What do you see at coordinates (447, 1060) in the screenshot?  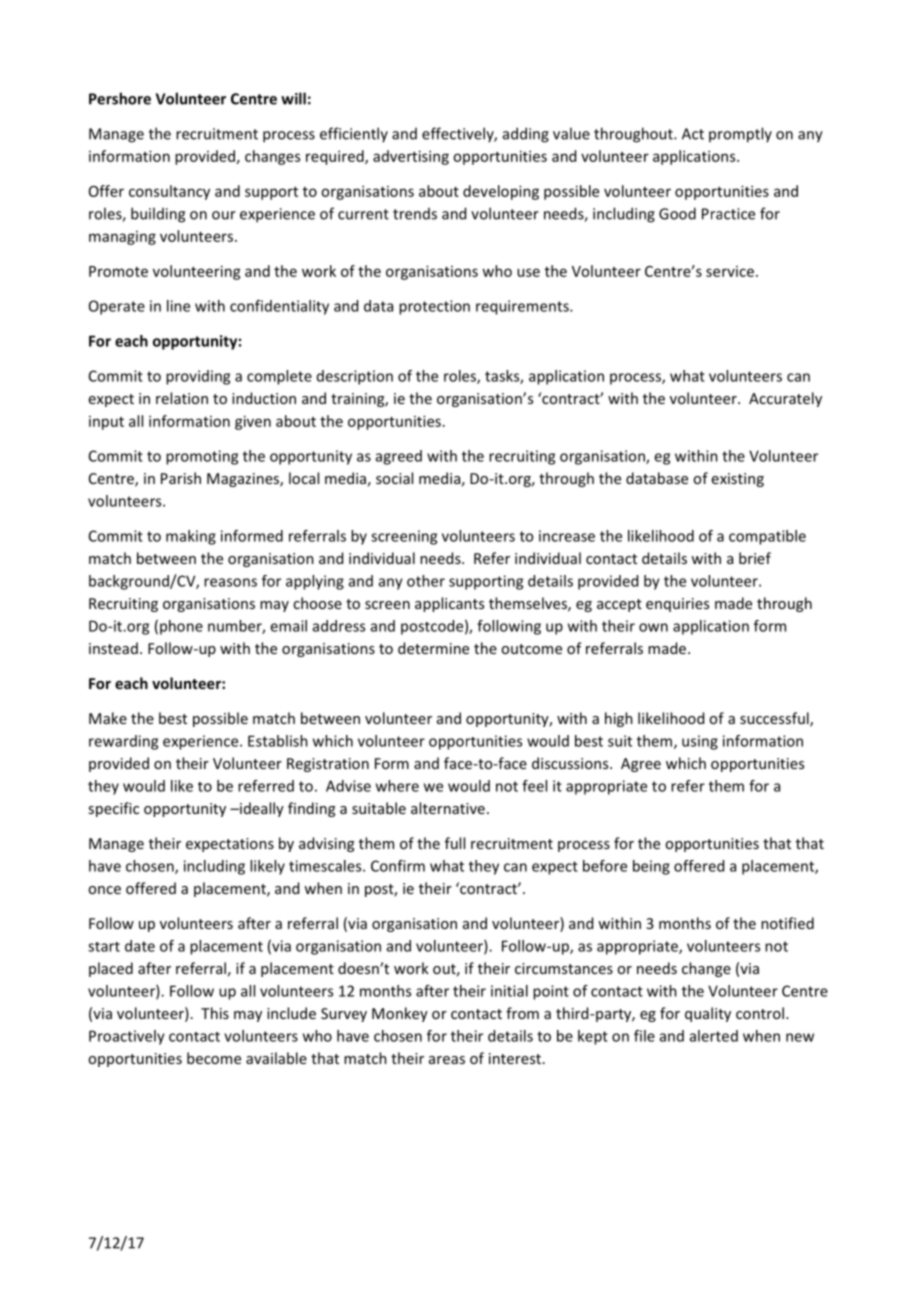 I see `areas` at bounding box center [447, 1060].
